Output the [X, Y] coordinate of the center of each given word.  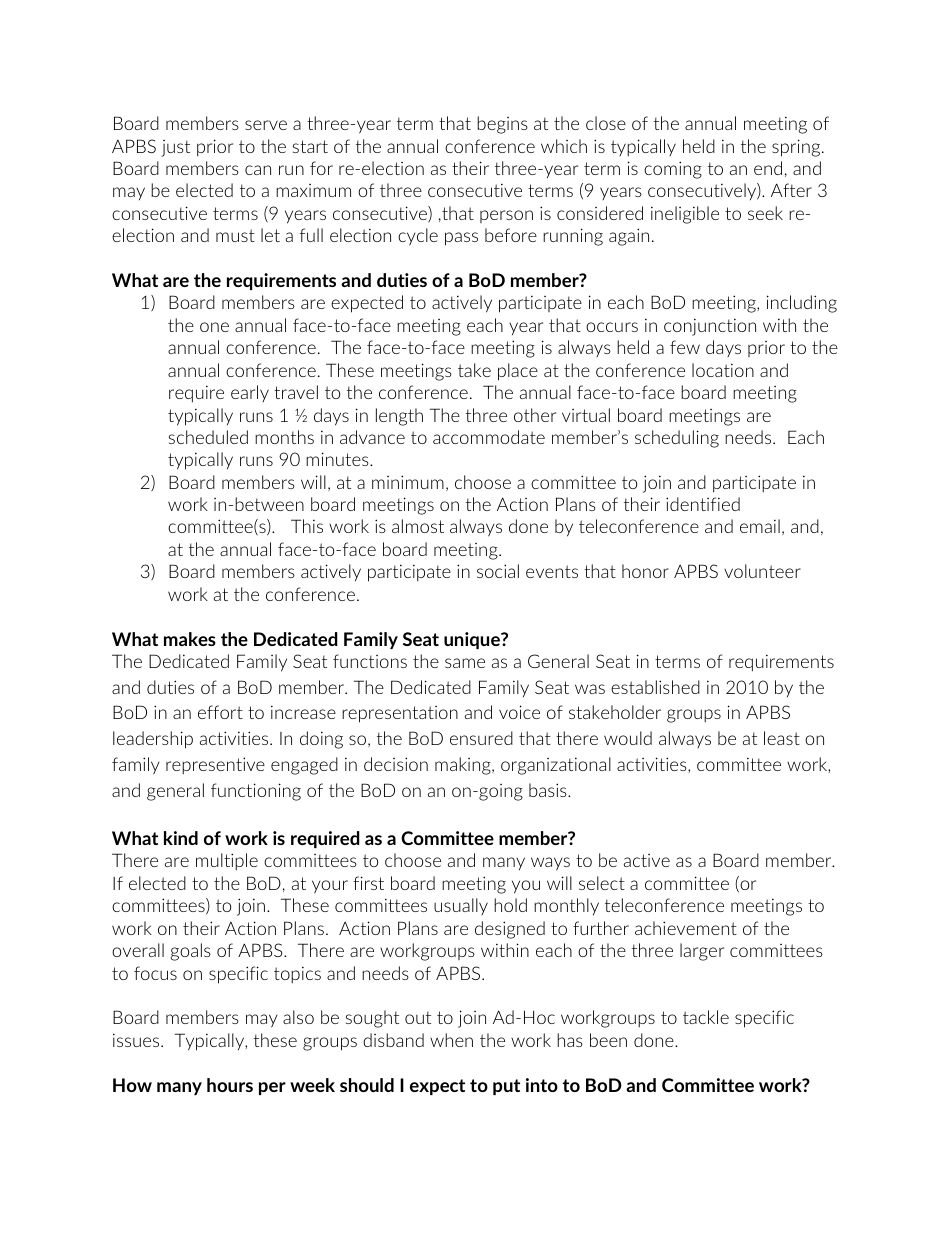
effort [220, 712]
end [768, 168]
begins [502, 125]
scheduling [677, 439]
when [451, 1040]
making [464, 766]
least [782, 738]
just [175, 148]
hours [230, 1085]
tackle [706, 1017]
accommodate [489, 437]
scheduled [208, 437]
